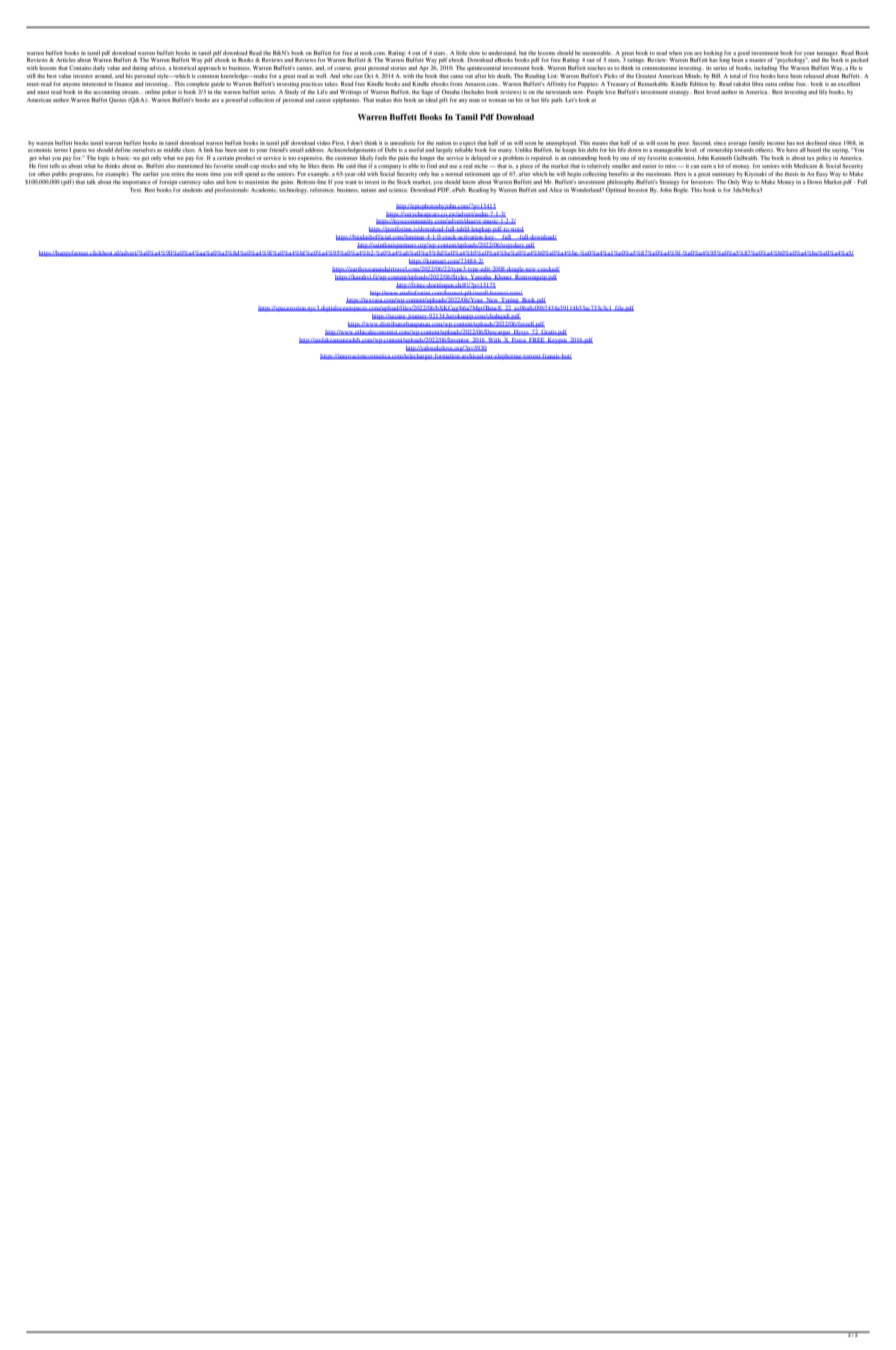  I want to click on good, so click(744, 54).
